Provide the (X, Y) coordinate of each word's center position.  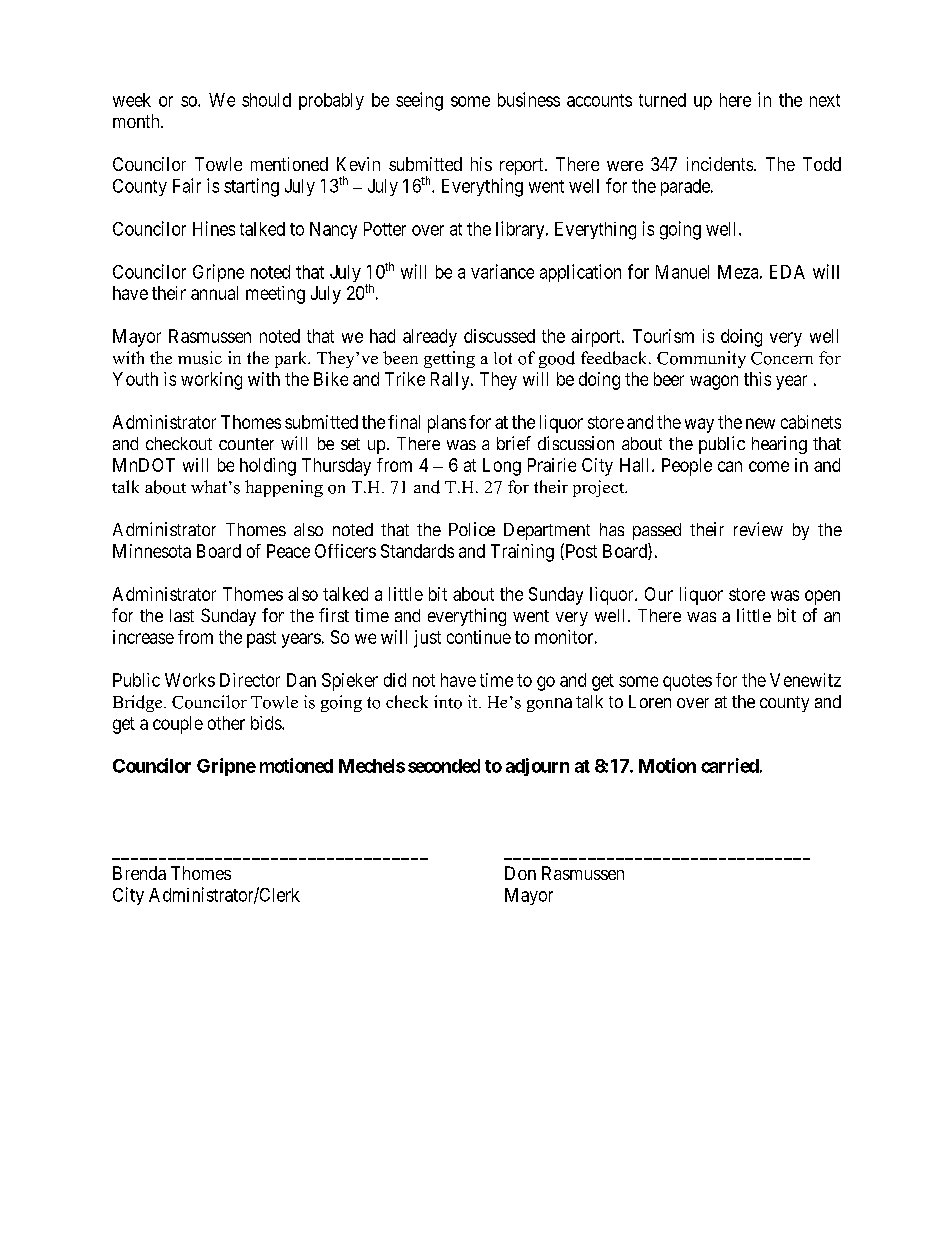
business (529, 99)
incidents (721, 164)
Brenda (139, 873)
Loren (650, 701)
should (266, 100)
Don (520, 873)
